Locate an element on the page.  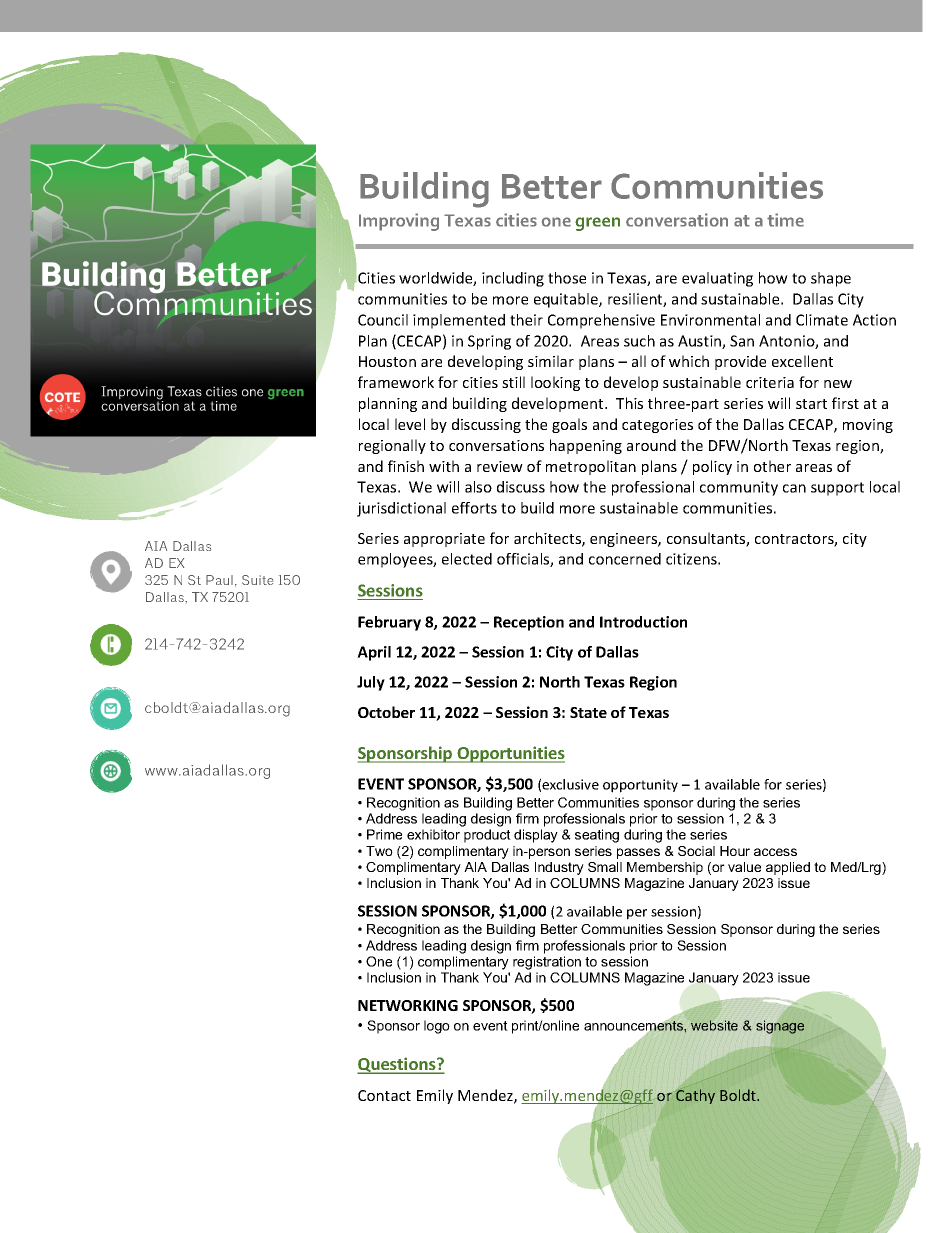
Contact is located at coordinates (384, 1095).
